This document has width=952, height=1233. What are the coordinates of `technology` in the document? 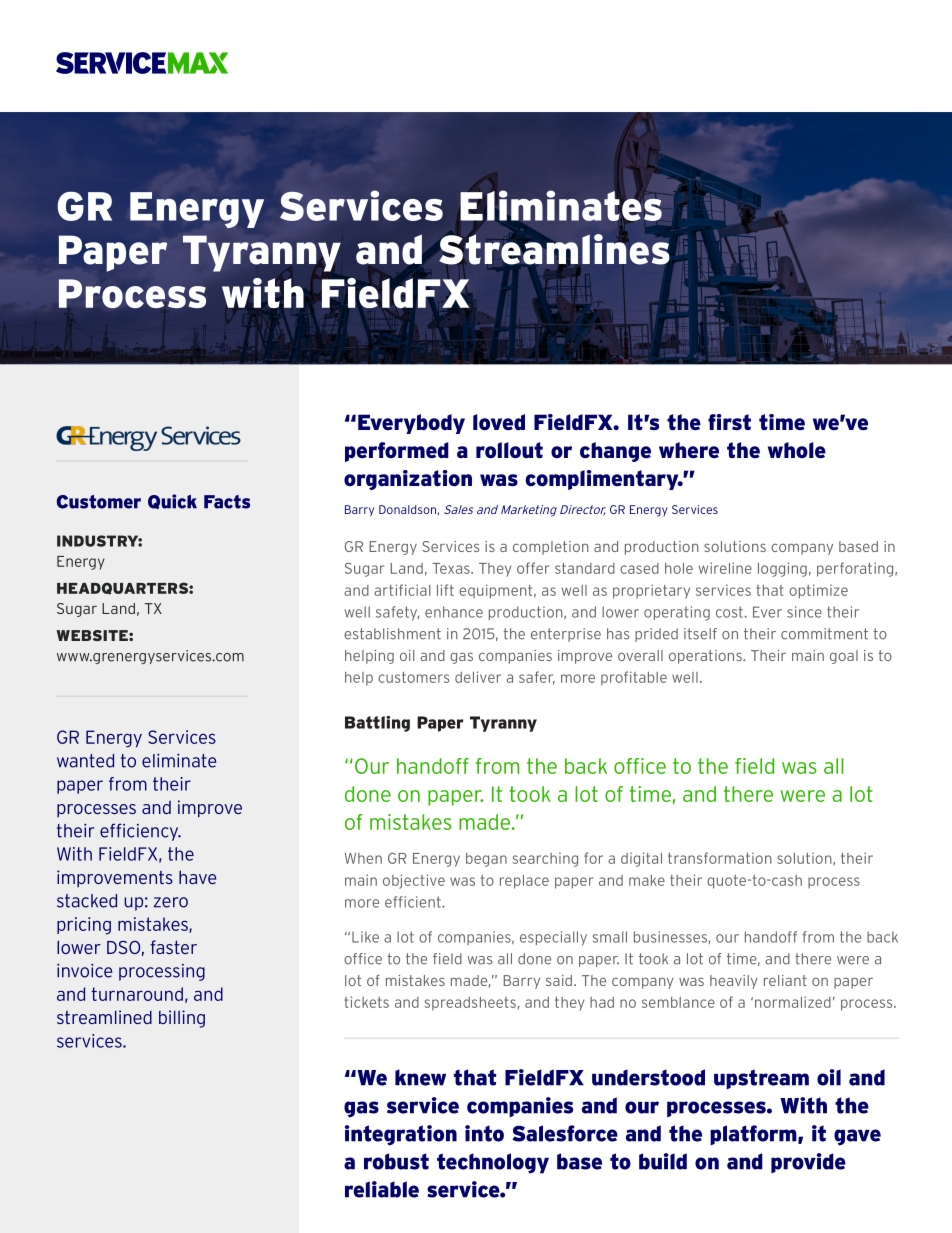 It's located at (493, 1163).
